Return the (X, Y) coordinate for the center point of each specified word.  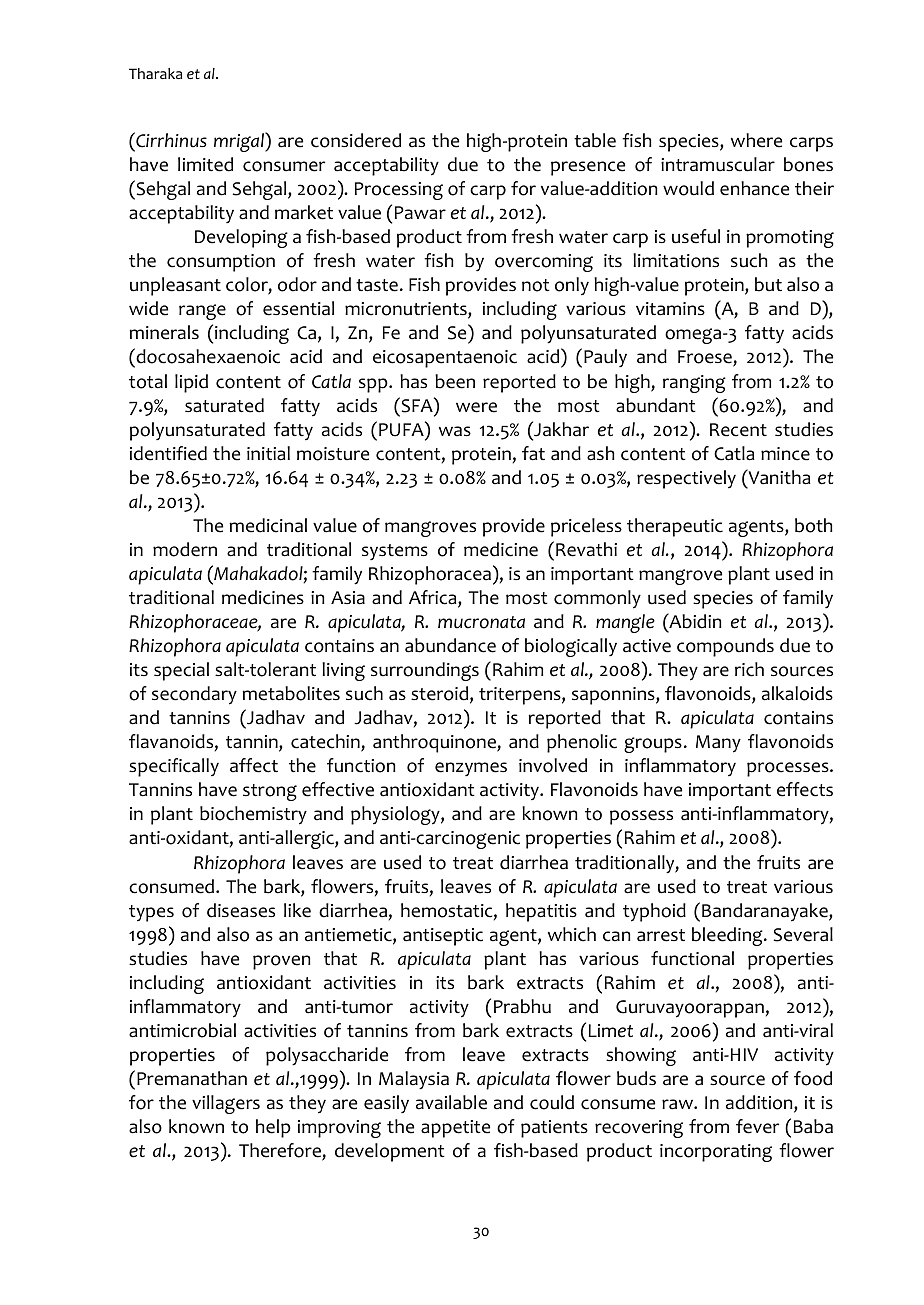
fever (757, 1126)
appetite (455, 1129)
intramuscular (718, 164)
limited (205, 164)
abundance (450, 645)
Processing (399, 191)
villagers (226, 1104)
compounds (725, 647)
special (181, 671)
